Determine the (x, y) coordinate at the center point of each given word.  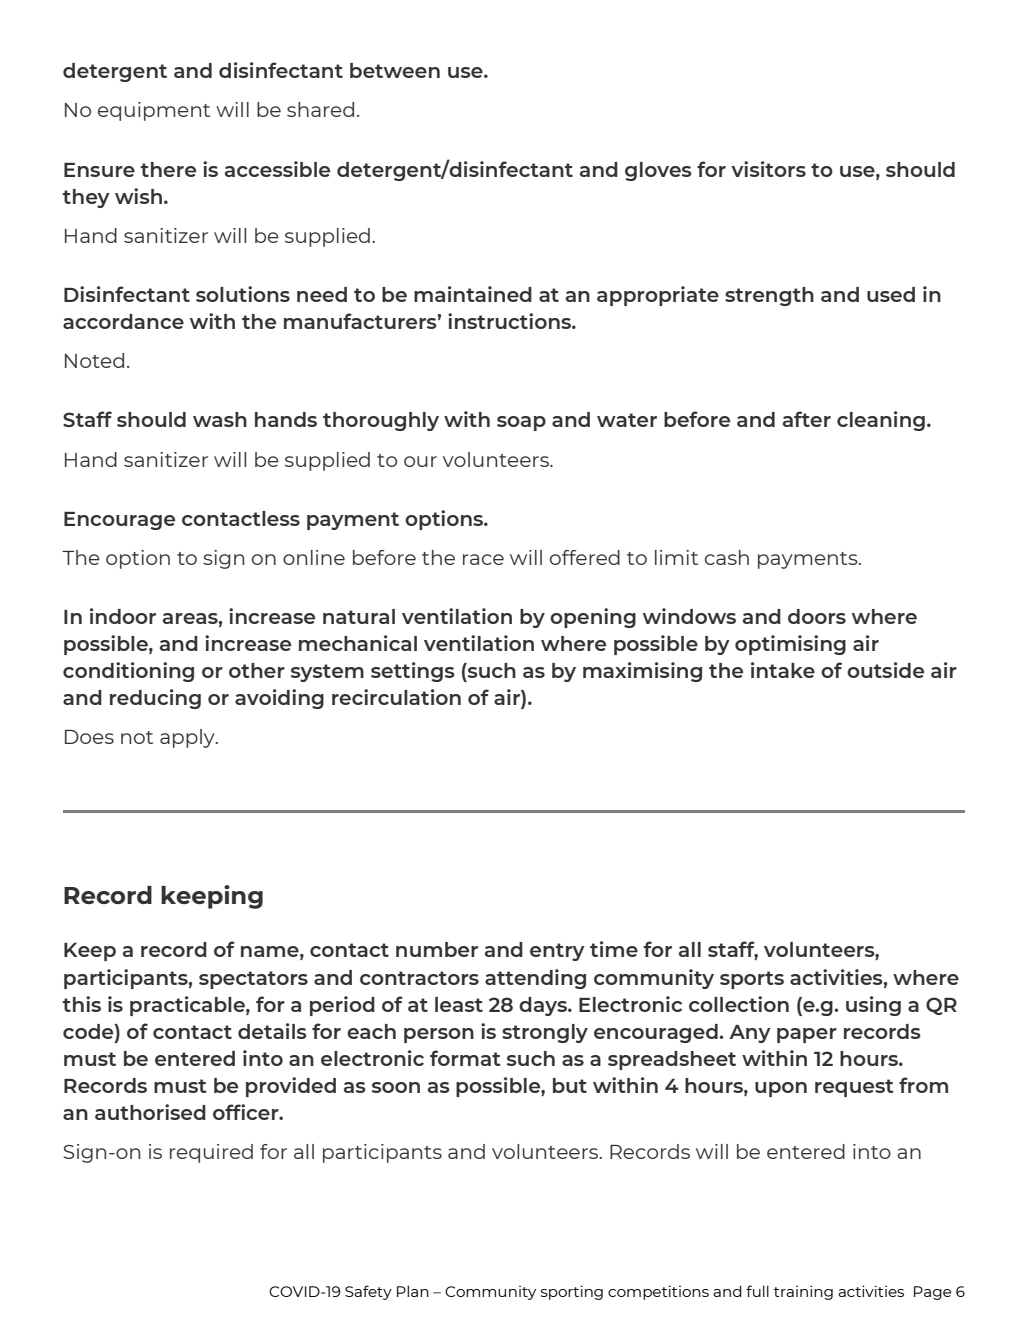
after (807, 419)
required (211, 1153)
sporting (572, 1292)
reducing (155, 699)
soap (521, 423)
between (395, 70)
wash (220, 419)
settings (413, 672)
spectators (253, 980)
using (873, 1006)
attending (535, 979)
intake (783, 670)
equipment (154, 111)
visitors (768, 169)
